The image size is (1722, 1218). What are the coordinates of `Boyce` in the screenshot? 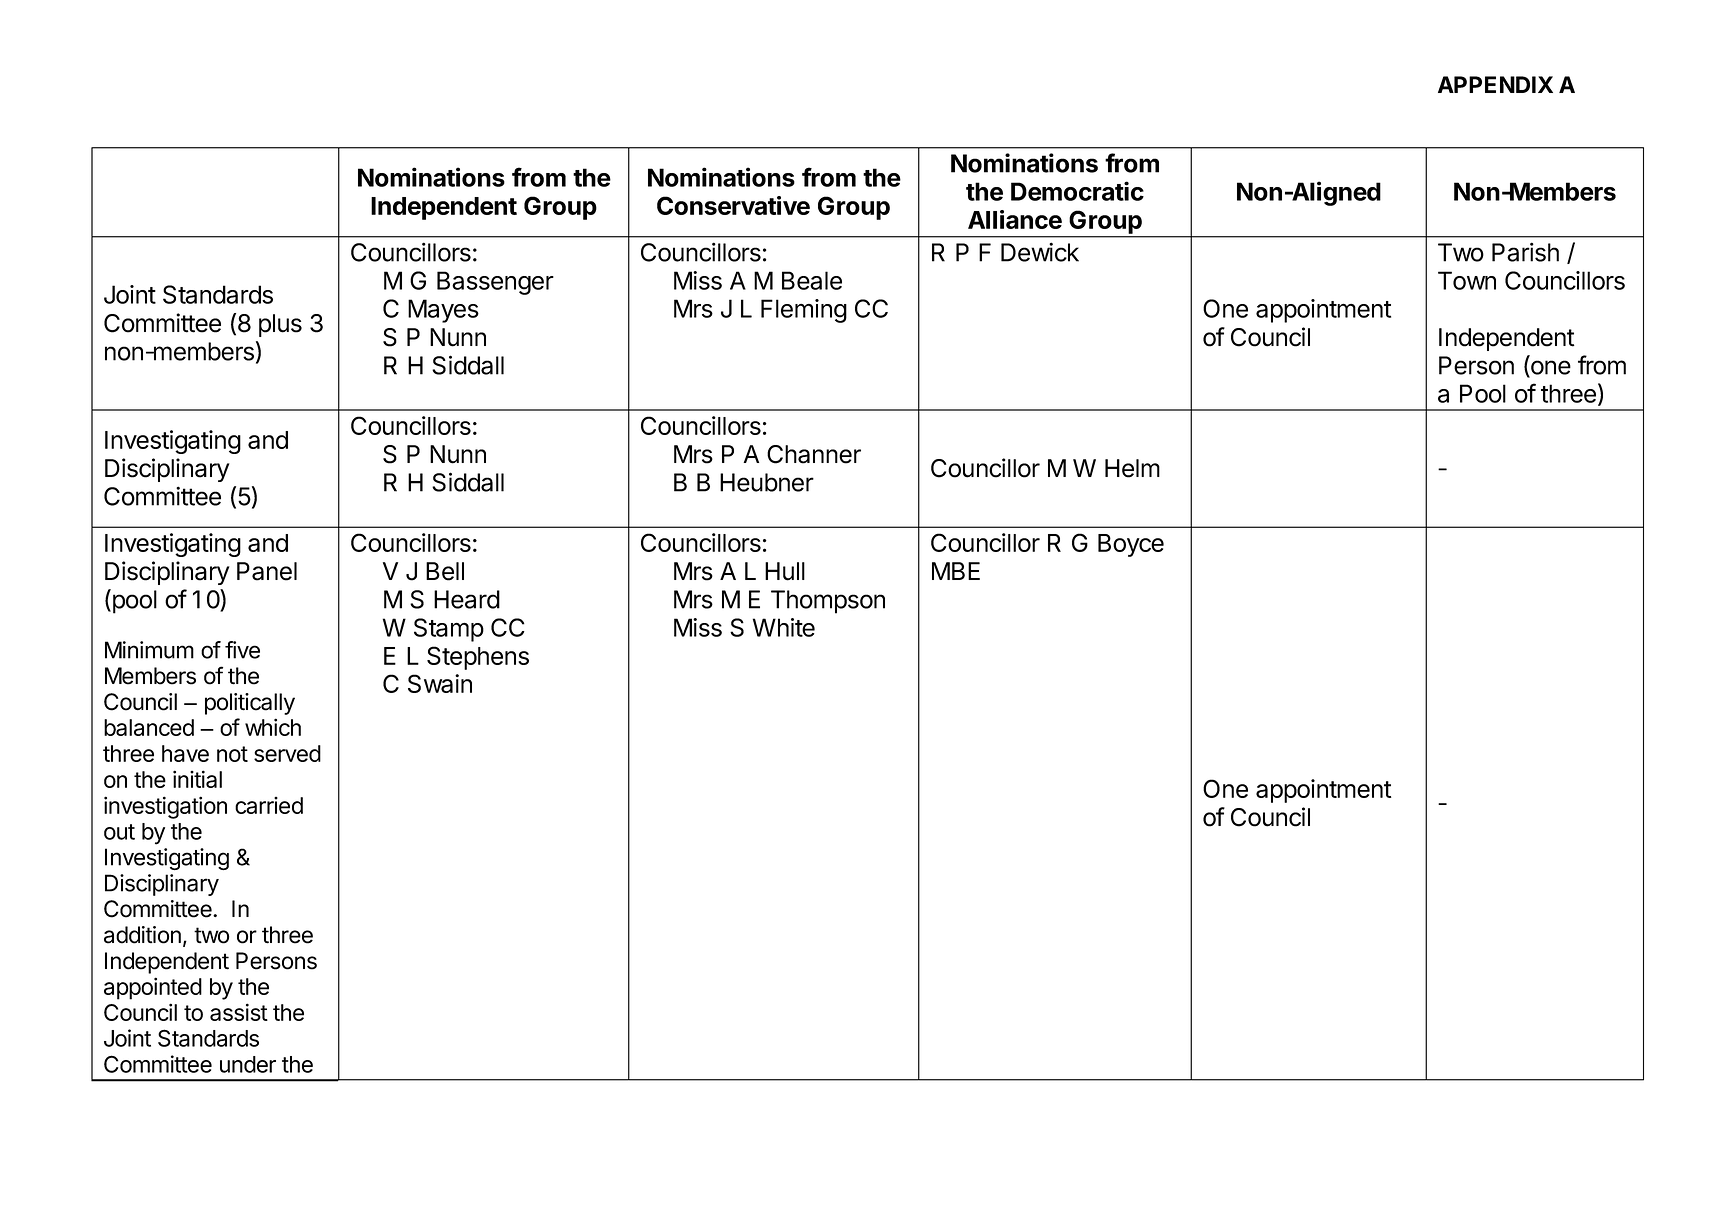 It's located at (1131, 545).
